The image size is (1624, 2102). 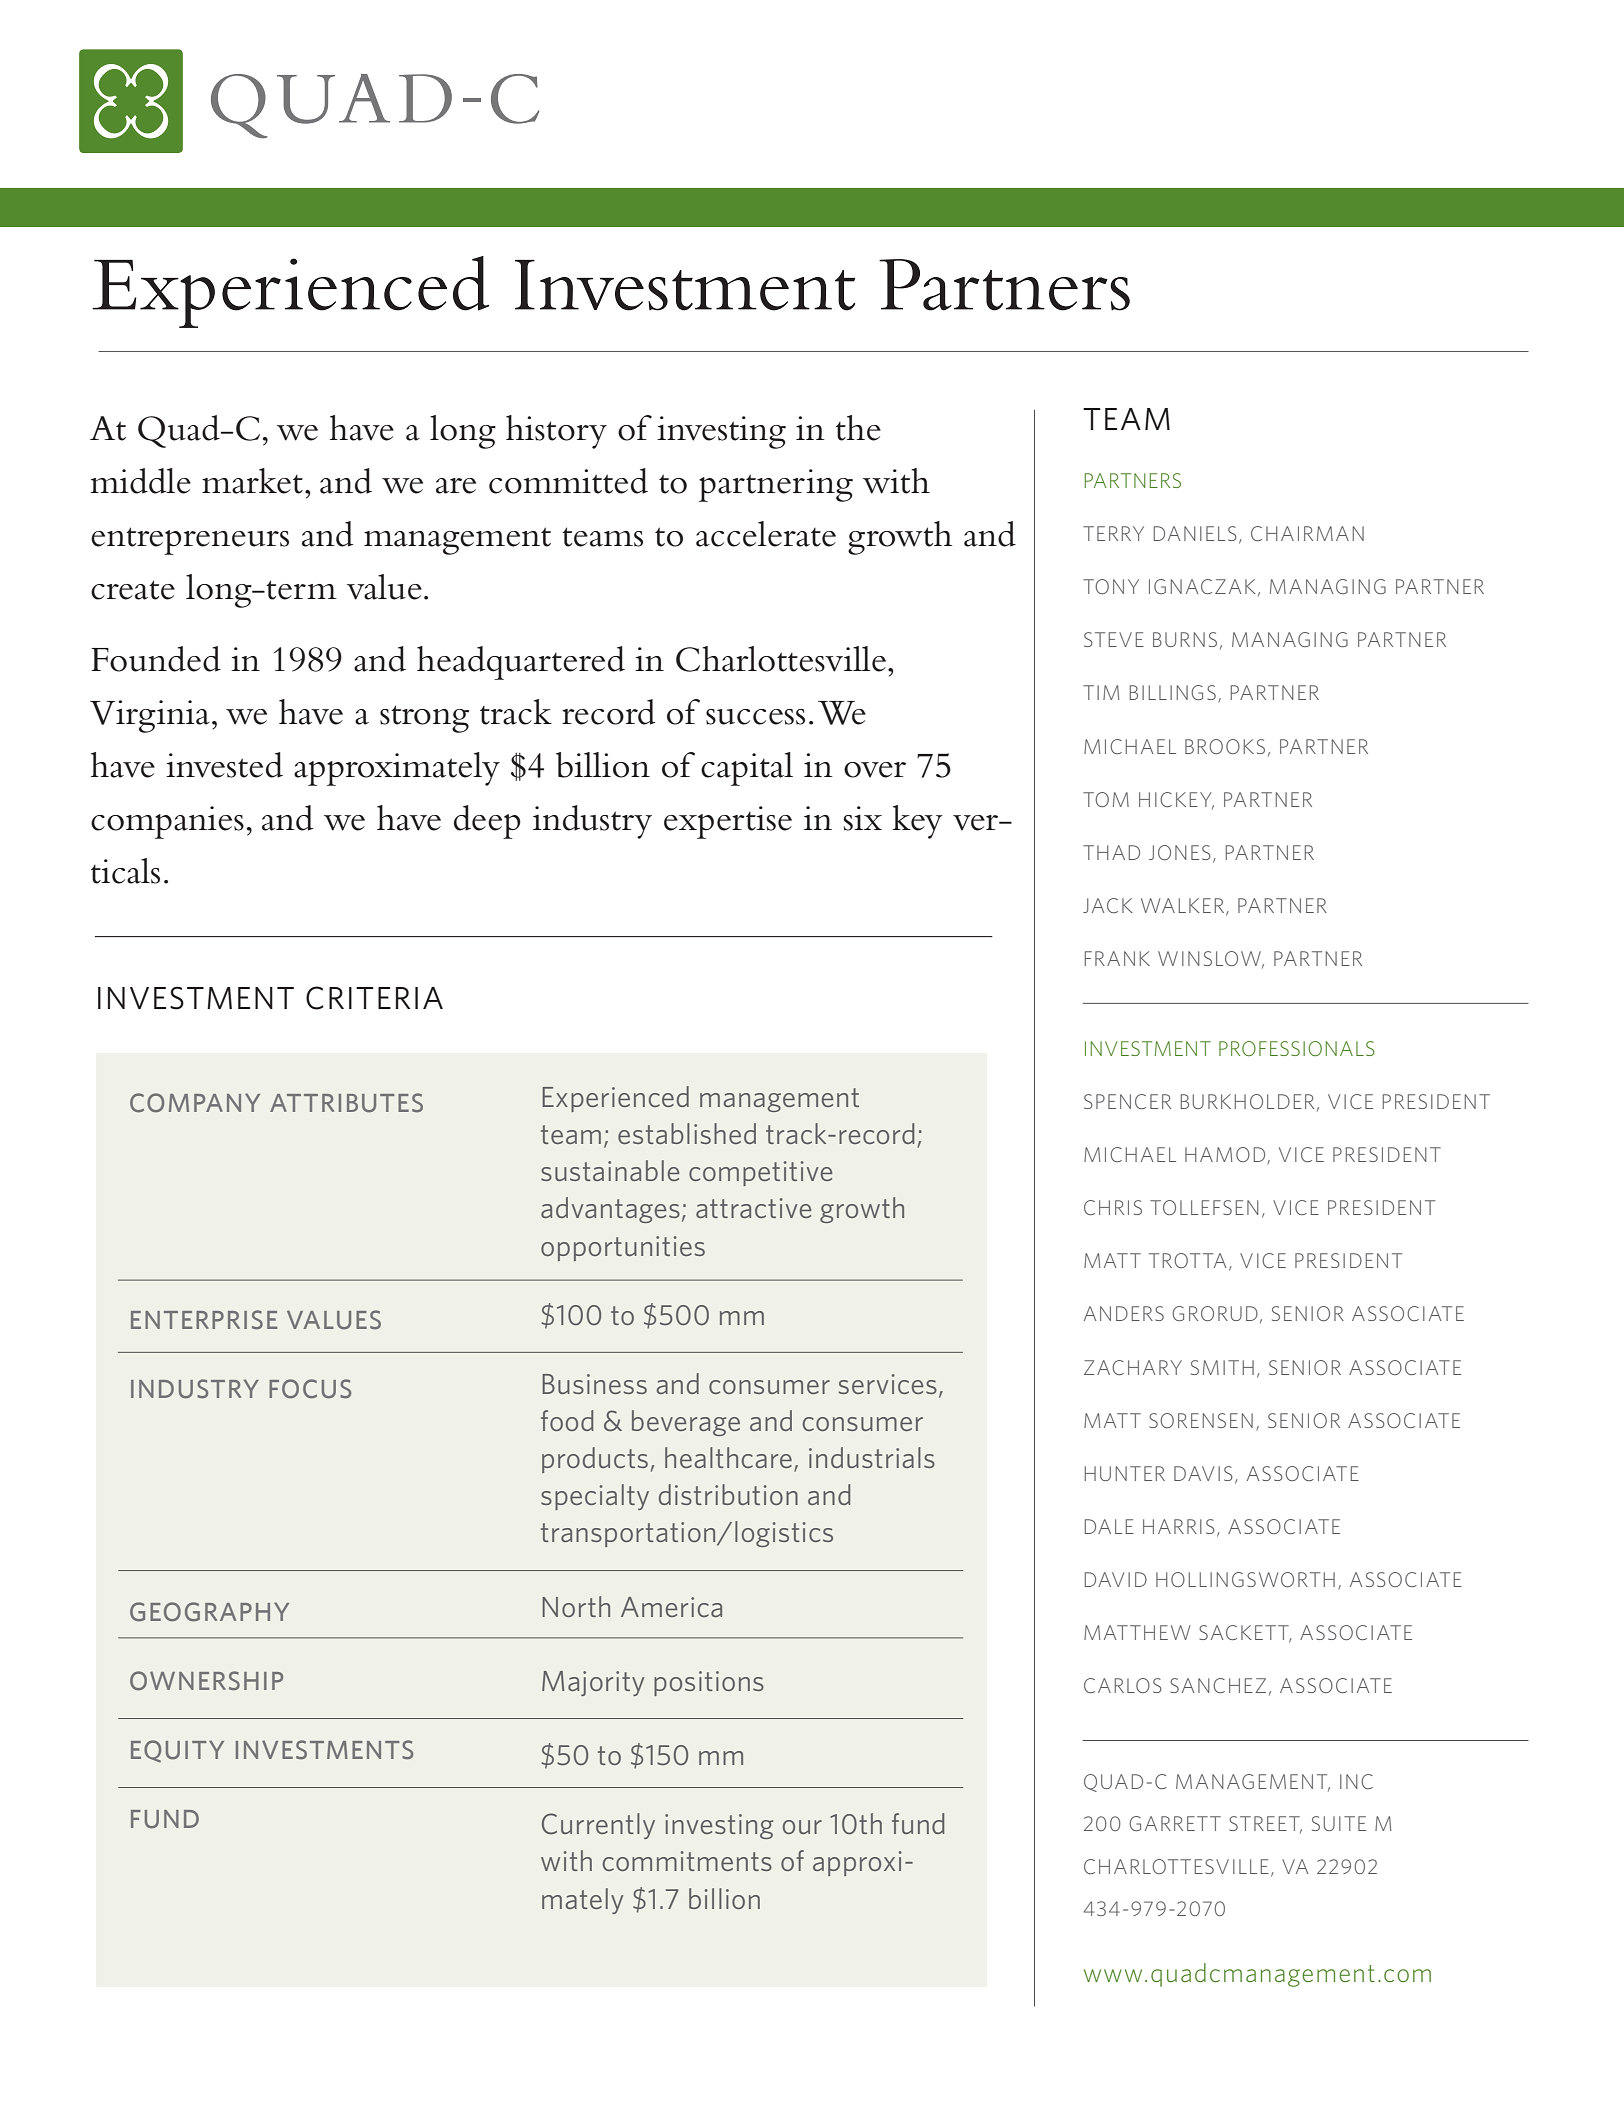 What do you see at coordinates (728, 1494) in the image?
I see `distribution` at bounding box center [728, 1494].
